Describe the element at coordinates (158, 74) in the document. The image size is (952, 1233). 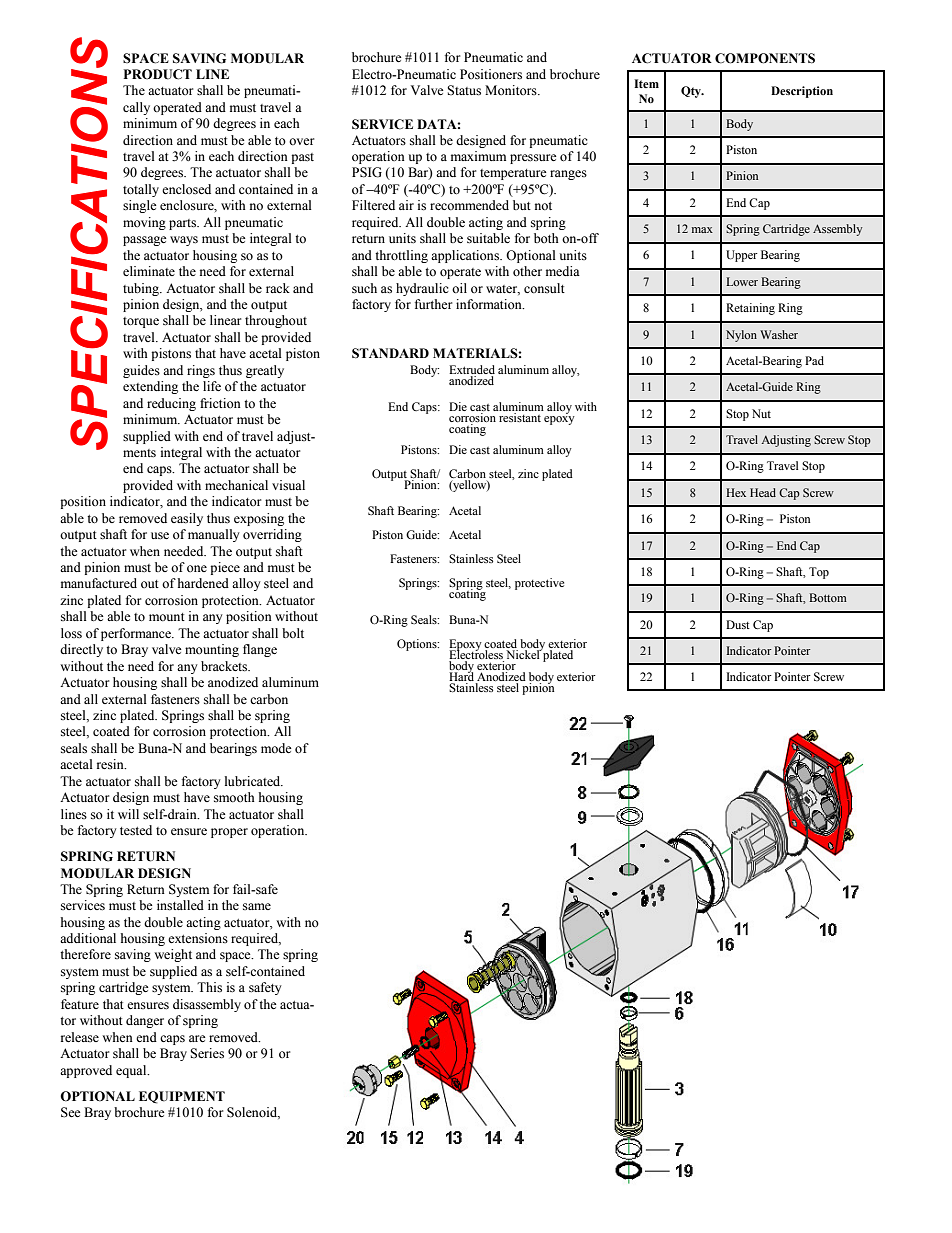
I see `PRODUCT` at that location.
